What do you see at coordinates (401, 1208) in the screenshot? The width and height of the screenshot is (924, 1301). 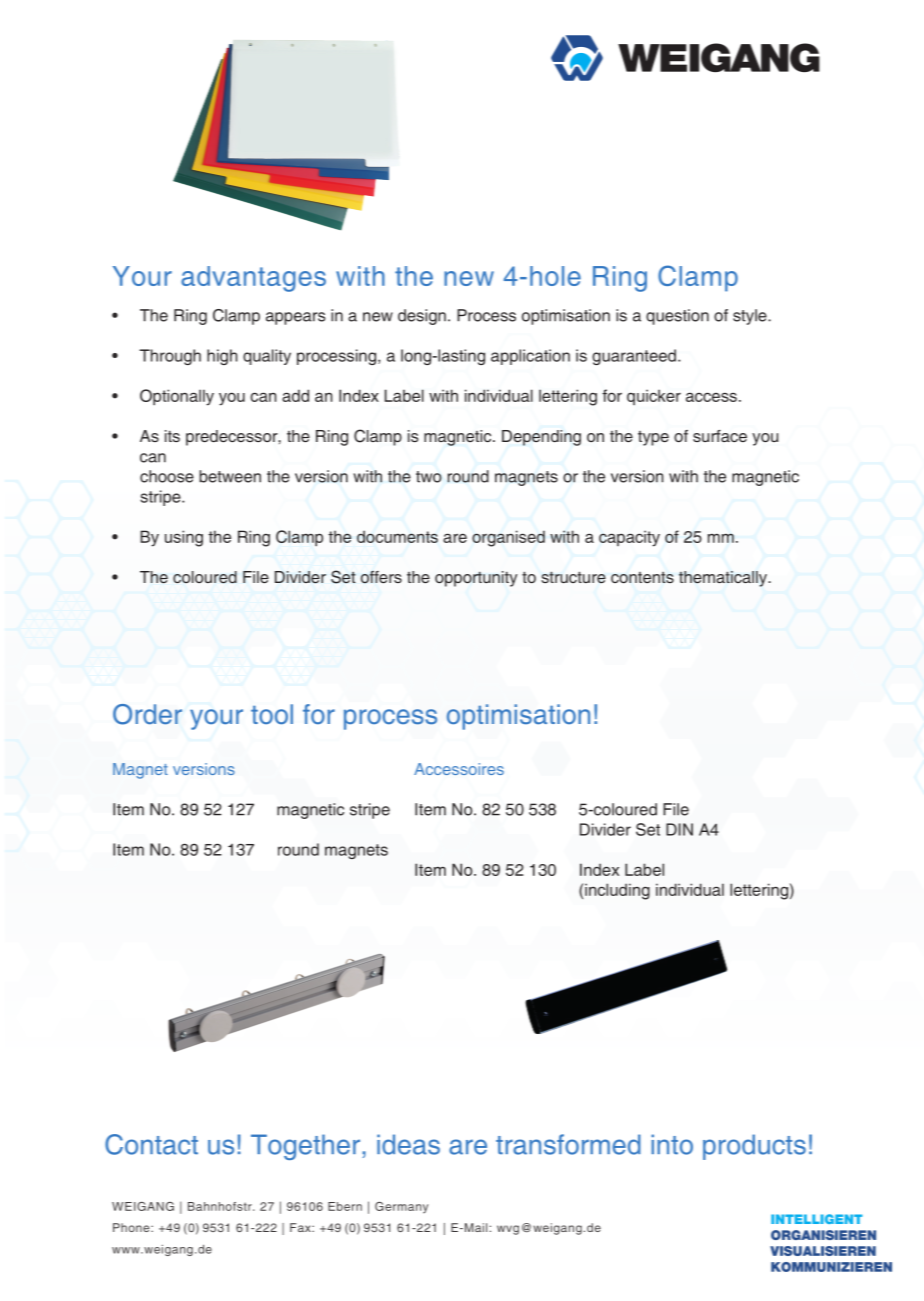 I see `Germany` at bounding box center [401, 1208].
